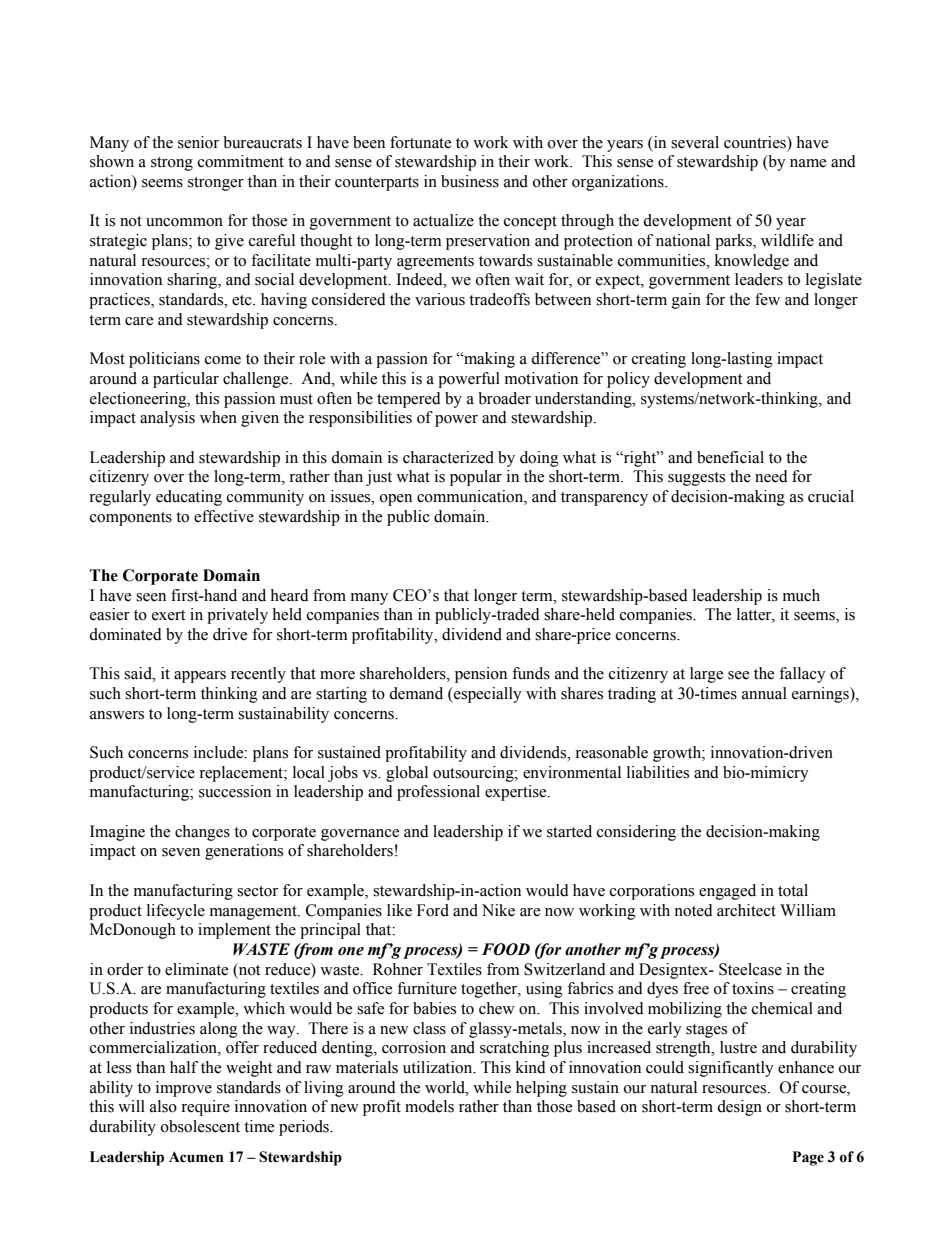 The width and height of the screenshot is (952, 1233). What do you see at coordinates (470, 181) in the screenshot?
I see `business` at bounding box center [470, 181].
